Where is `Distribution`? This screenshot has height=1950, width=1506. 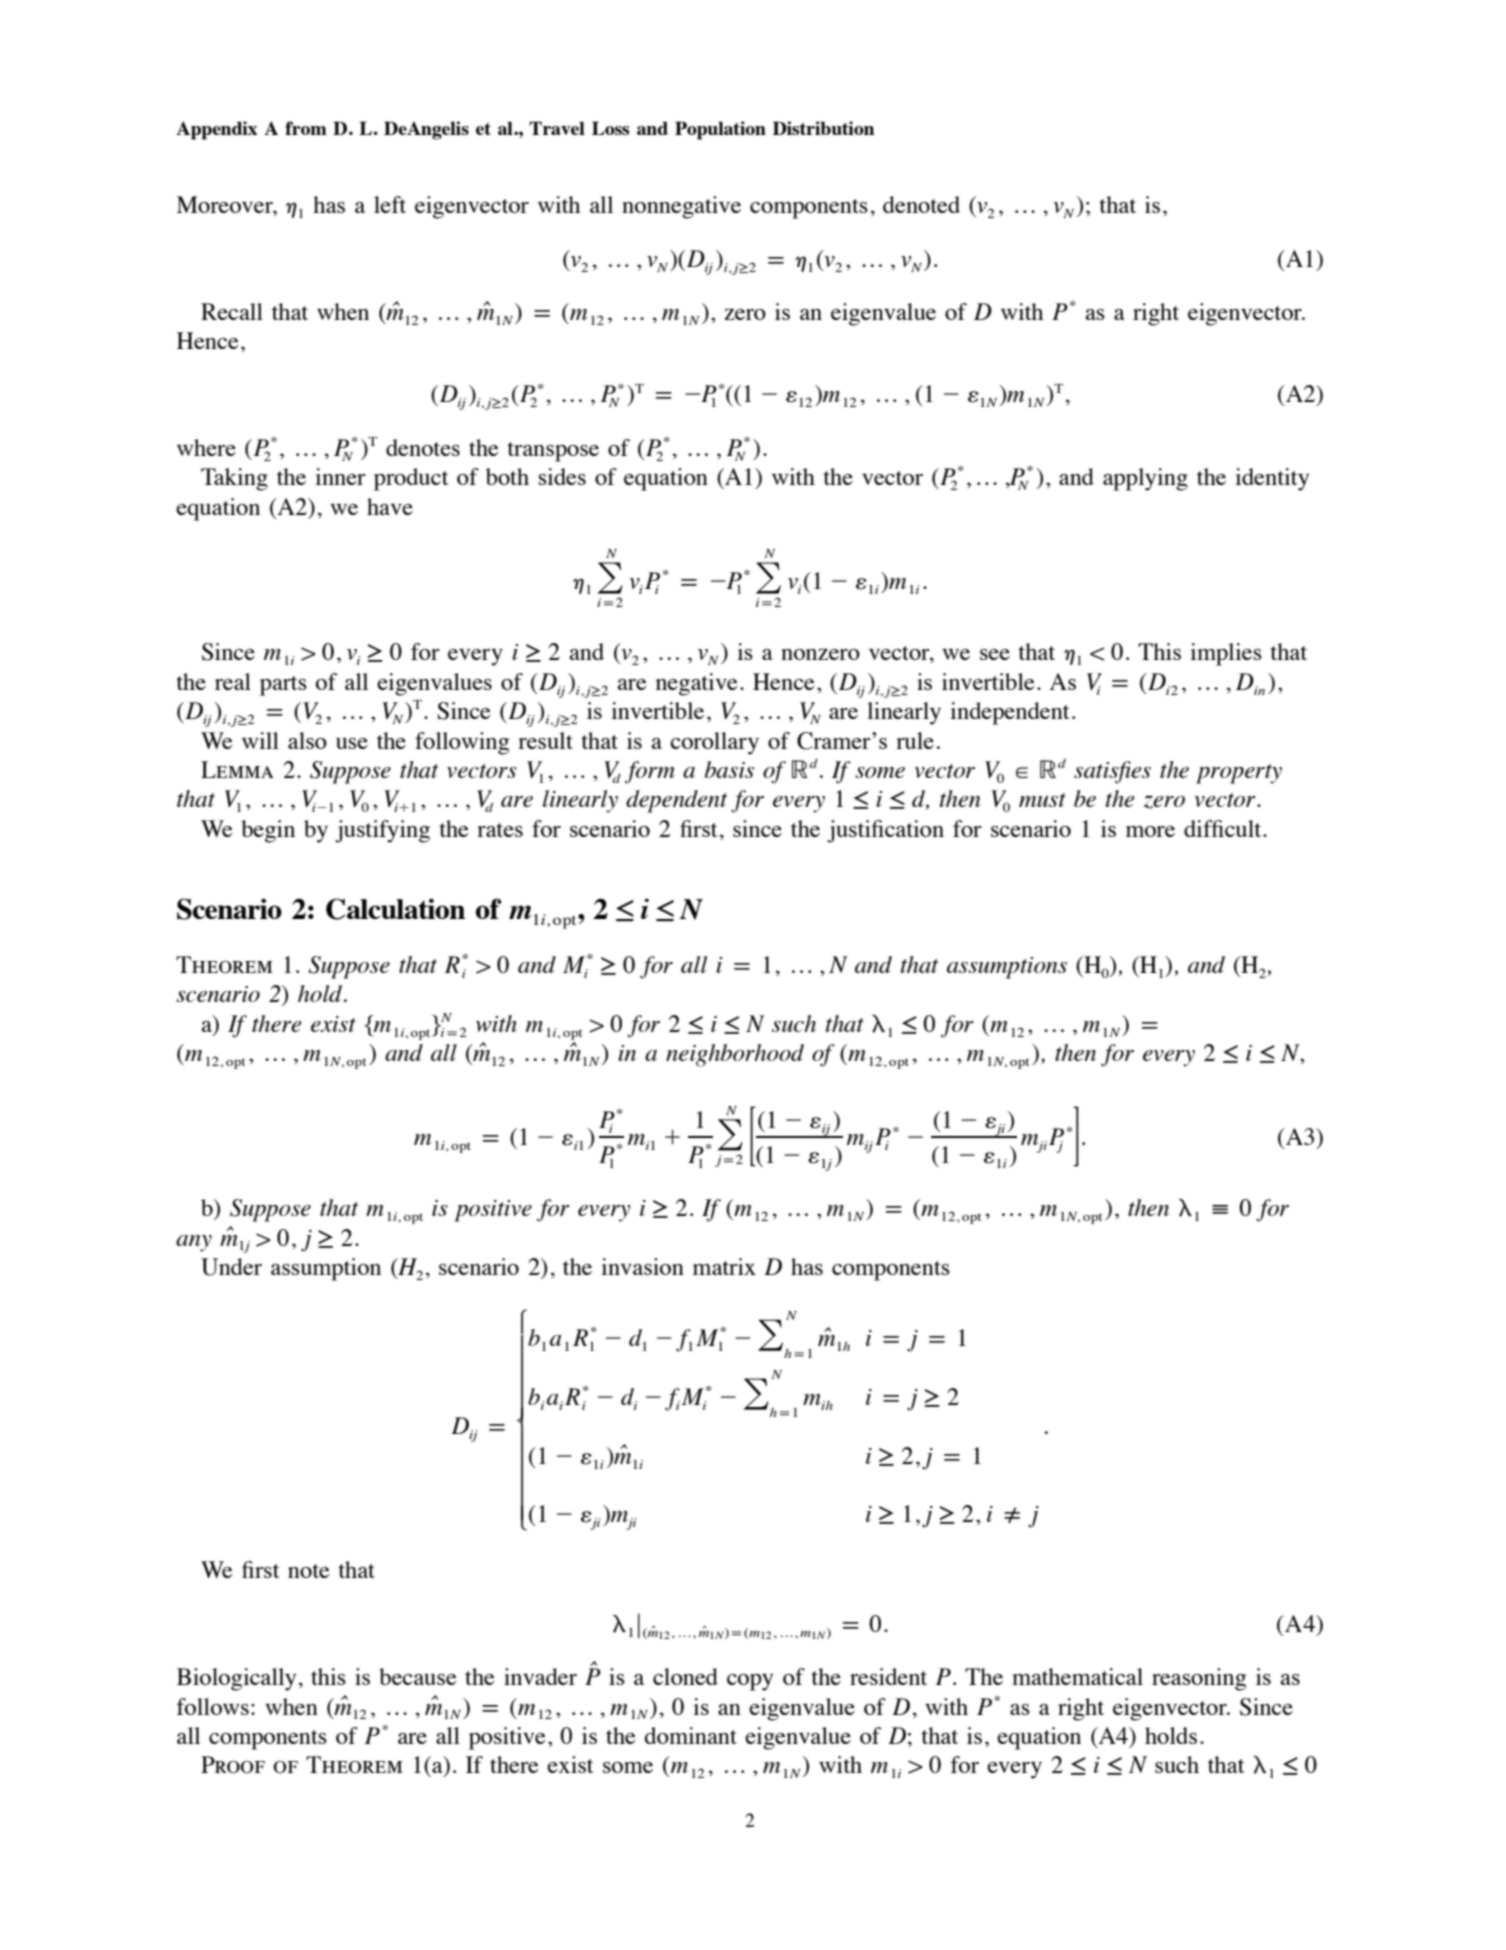 Distribution is located at coordinates (823, 128).
